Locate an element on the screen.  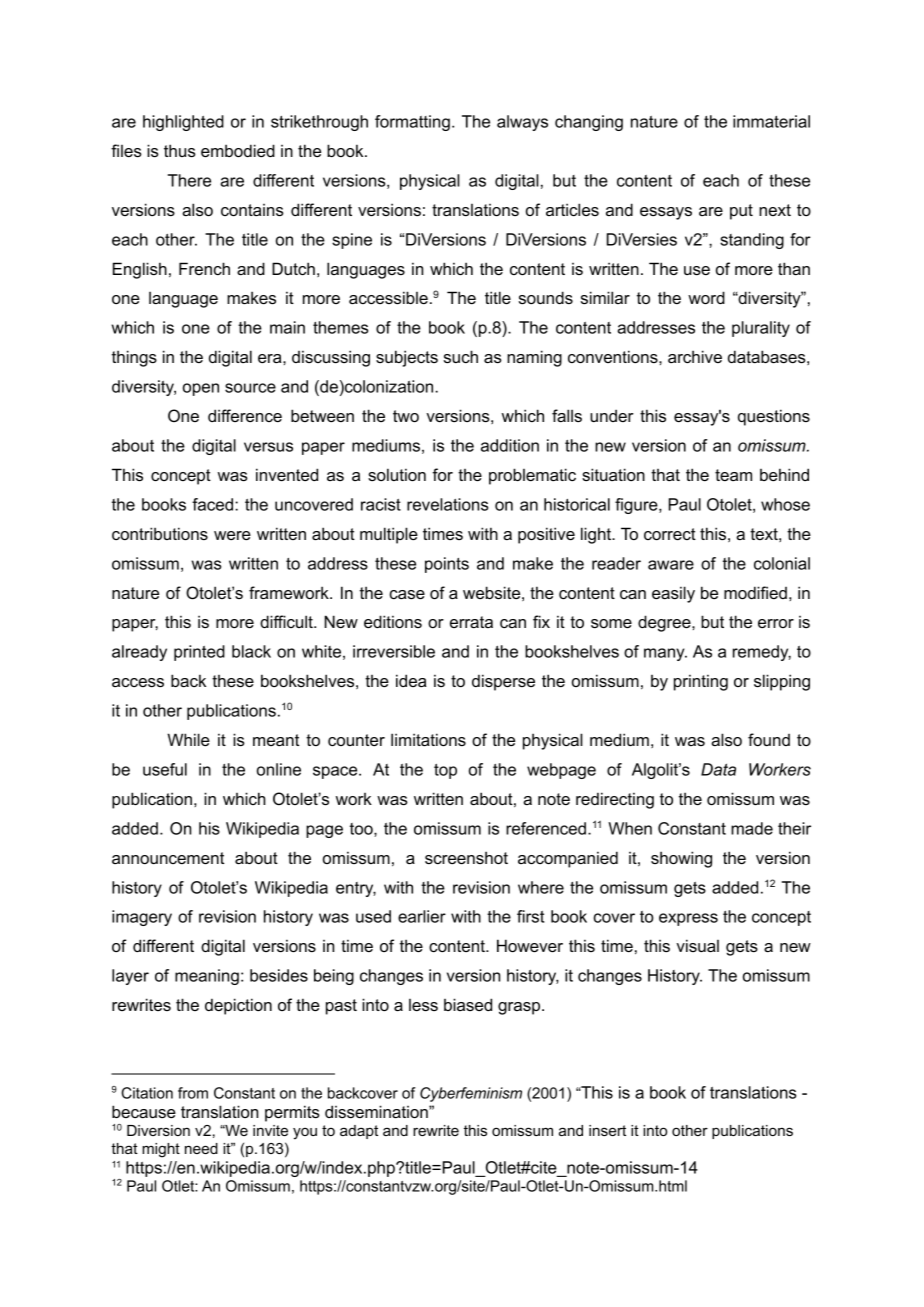
such is located at coordinates (461, 356).
